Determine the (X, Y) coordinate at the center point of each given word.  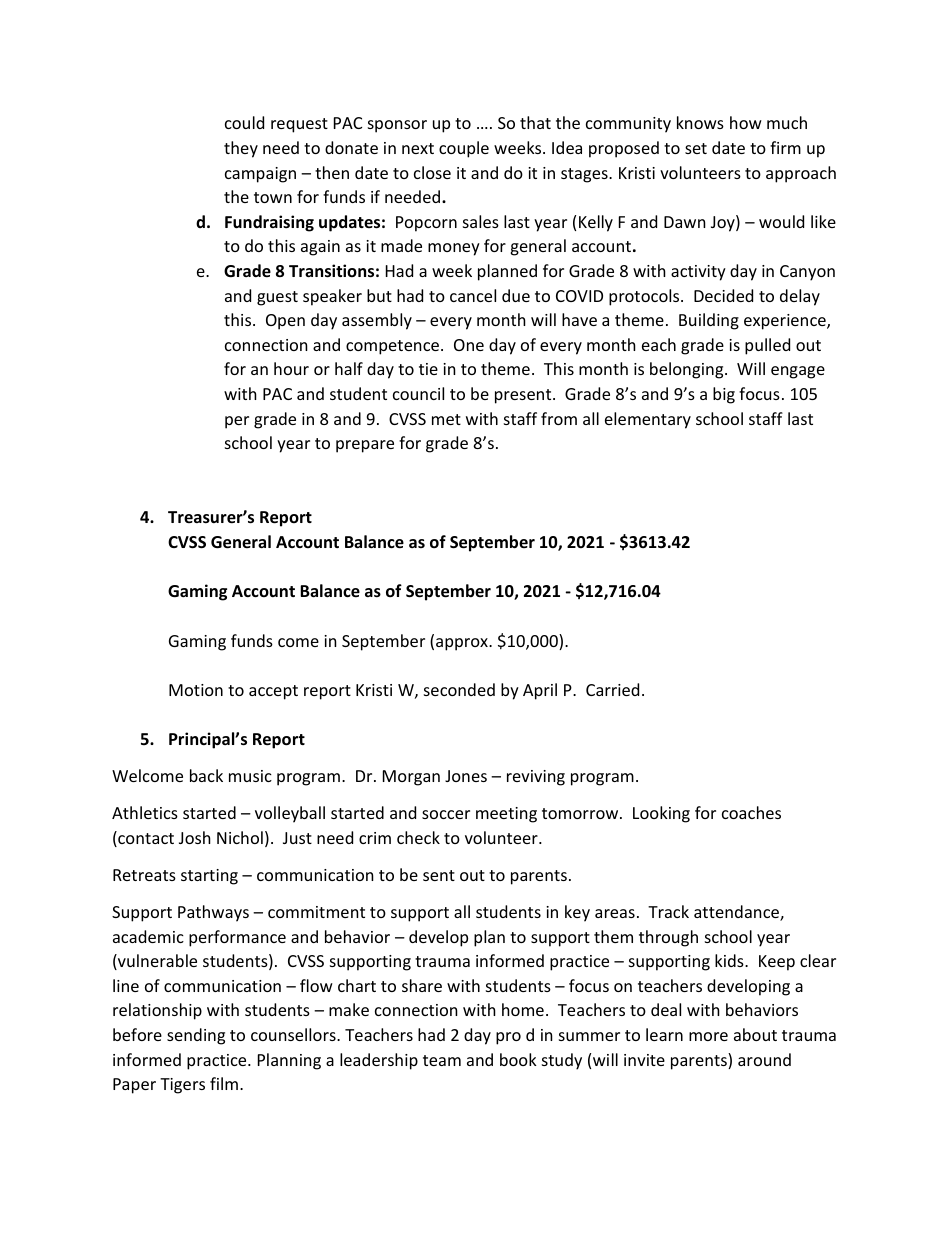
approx (463, 644)
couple (464, 149)
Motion (196, 690)
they (241, 149)
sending (196, 1036)
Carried (612, 689)
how (746, 122)
